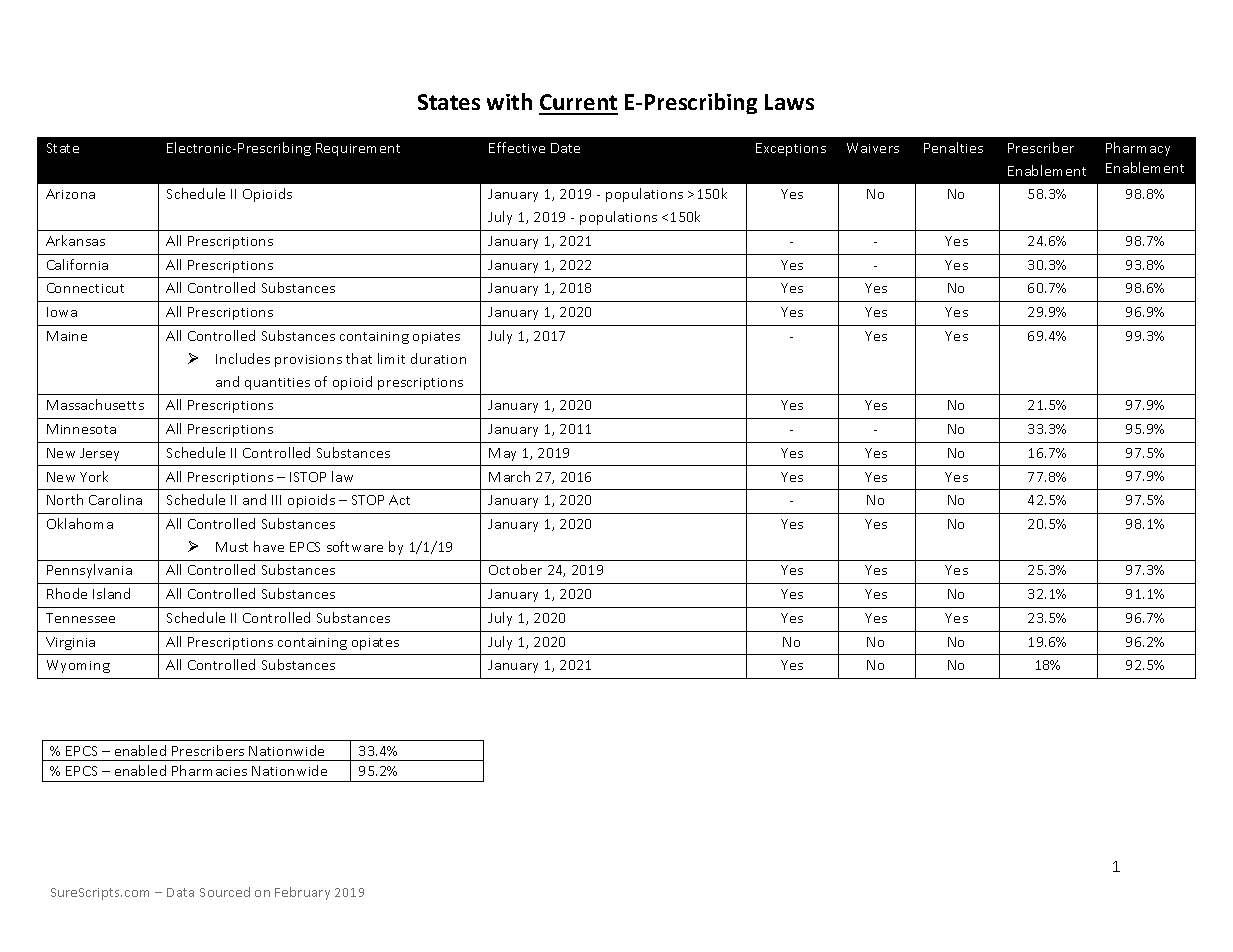 This screenshot has height=952, width=1233. Describe the element at coordinates (515, 569) in the screenshot. I see `October` at that location.
